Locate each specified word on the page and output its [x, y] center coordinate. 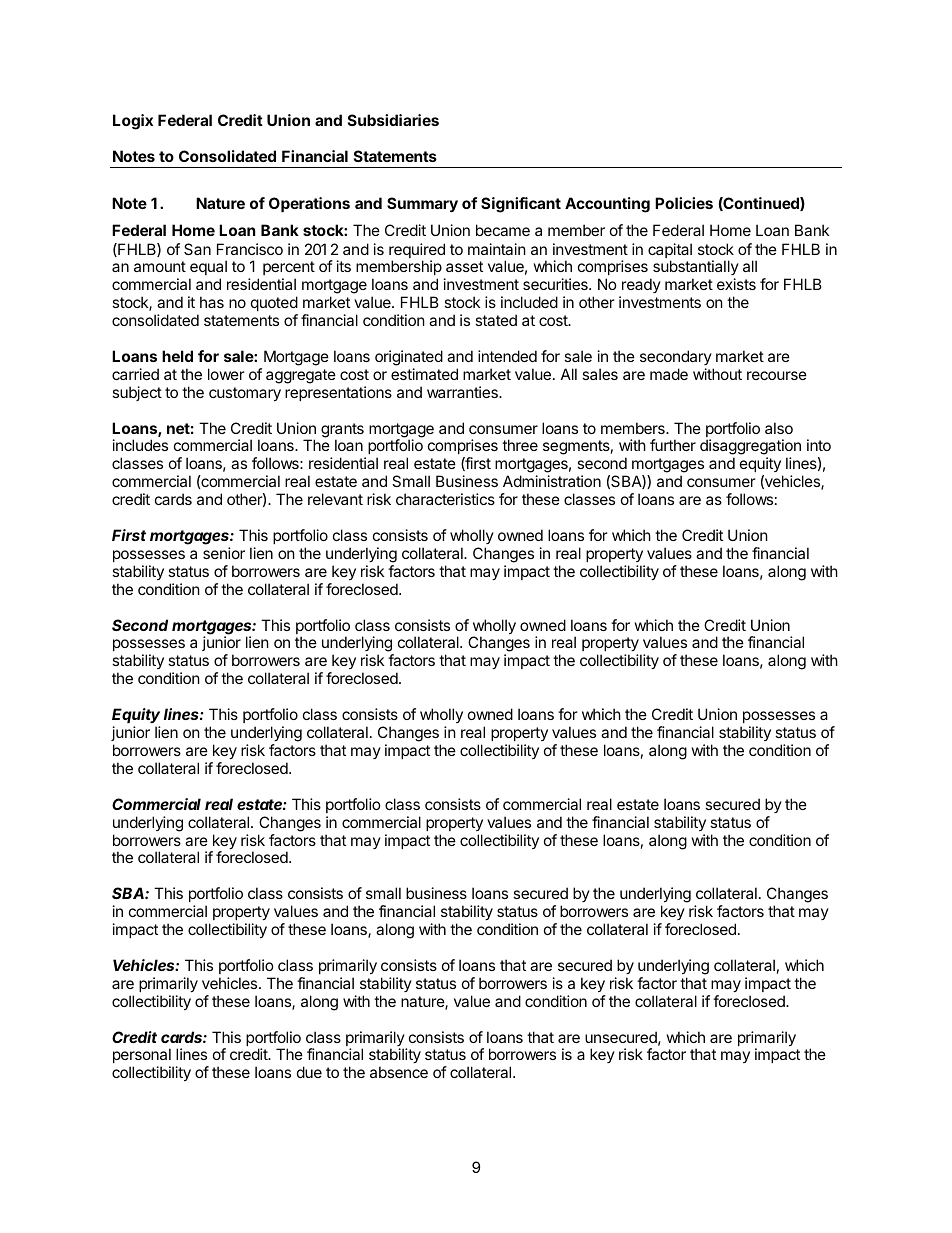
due [309, 1072]
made [669, 374]
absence [399, 1072]
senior [224, 553]
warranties [463, 392]
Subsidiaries [393, 120]
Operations [309, 204]
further [673, 445]
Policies [684, 203]
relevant [335, 499]
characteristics [445, 499]
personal [142, 1055]
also [779, 428]
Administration [552, 481]
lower [226, 374]
